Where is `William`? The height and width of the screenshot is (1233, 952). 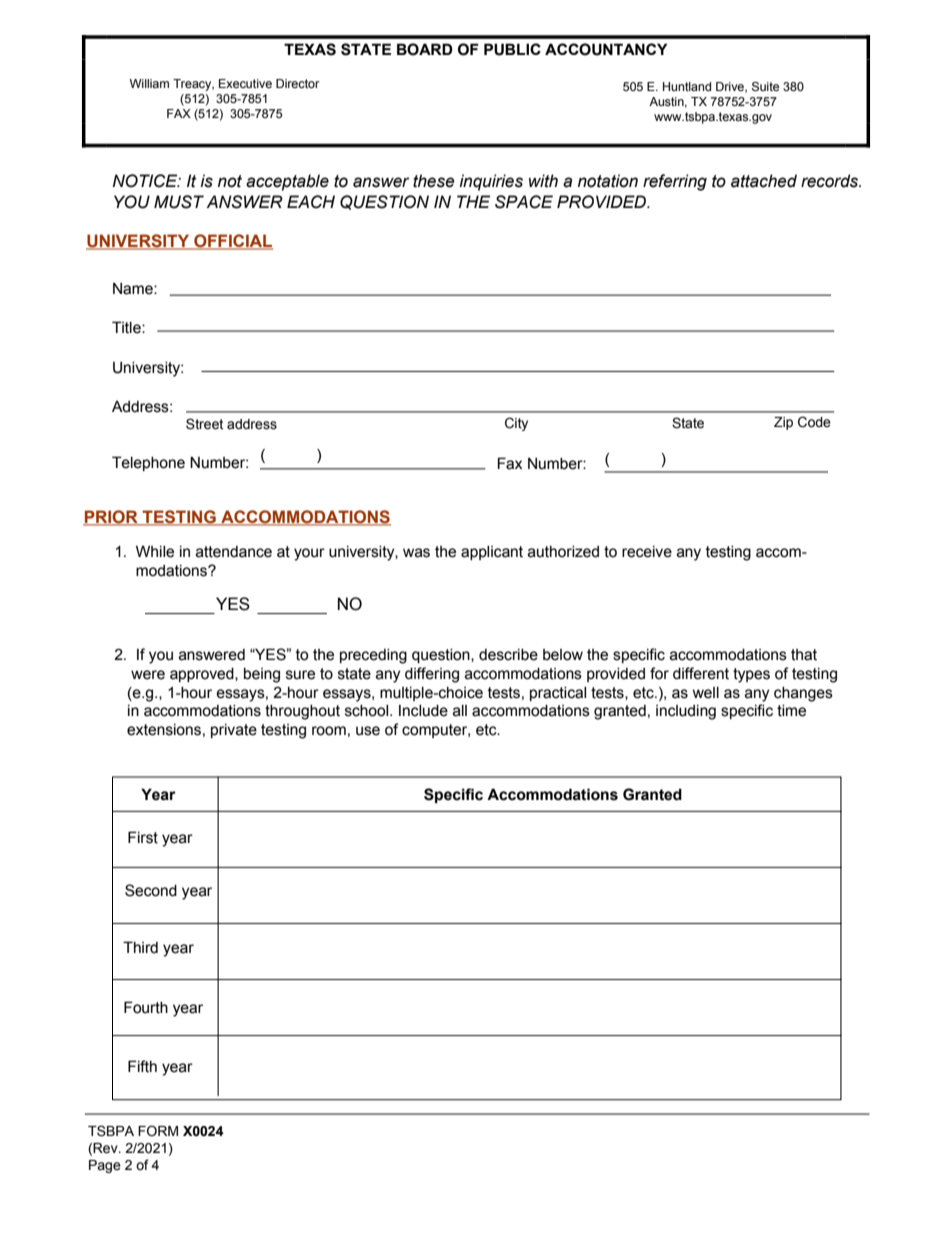
William is located at coordinates (149, 83).
